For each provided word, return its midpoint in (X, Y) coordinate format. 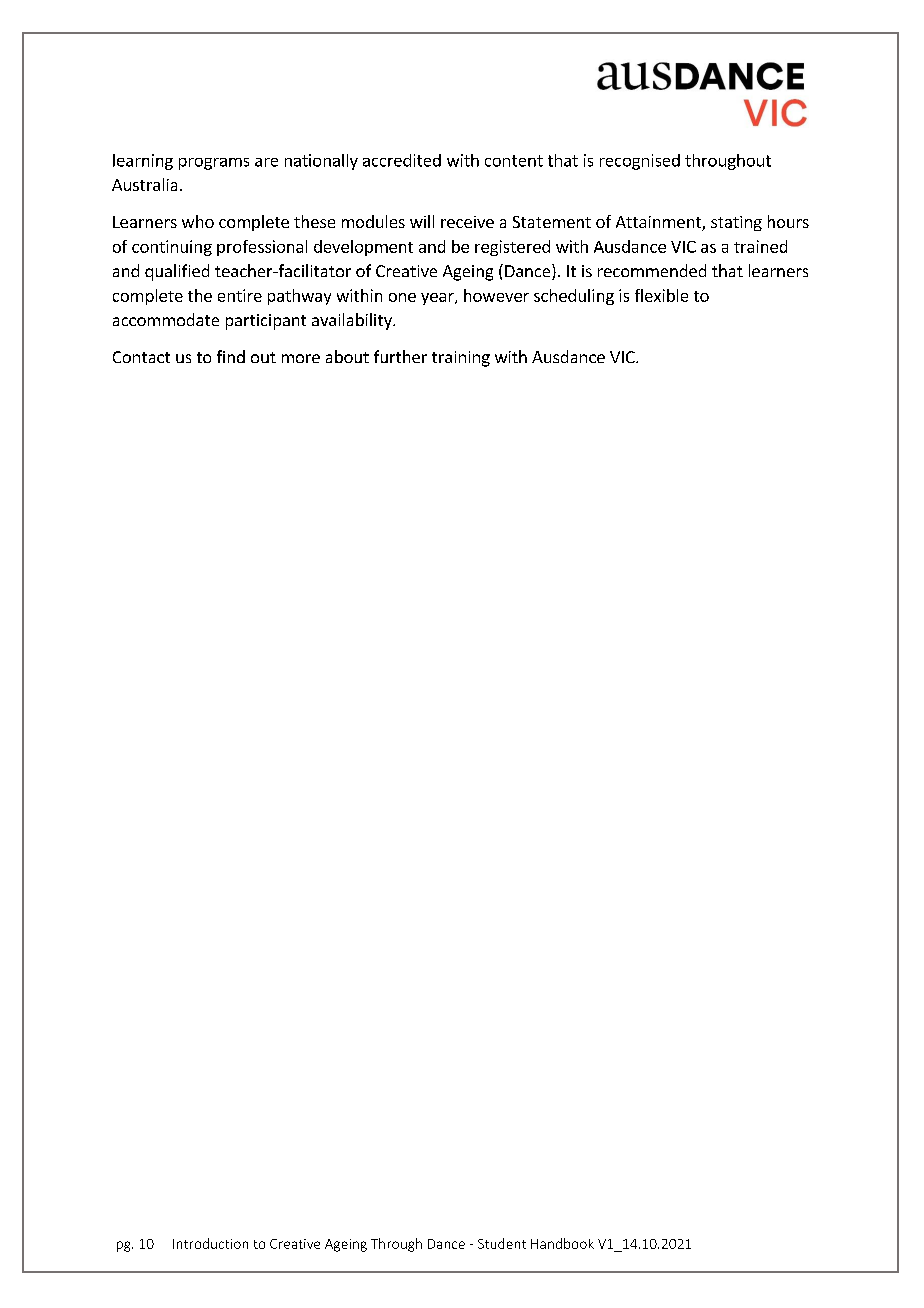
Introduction (210, 1243)
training (461, 359)
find (231, 356)
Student (502, 1243)
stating (736, 223)
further (400, 356)
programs (214, 164)
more (301, 358)
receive (467, 222)
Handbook (562, 1243)
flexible (661, 295)
